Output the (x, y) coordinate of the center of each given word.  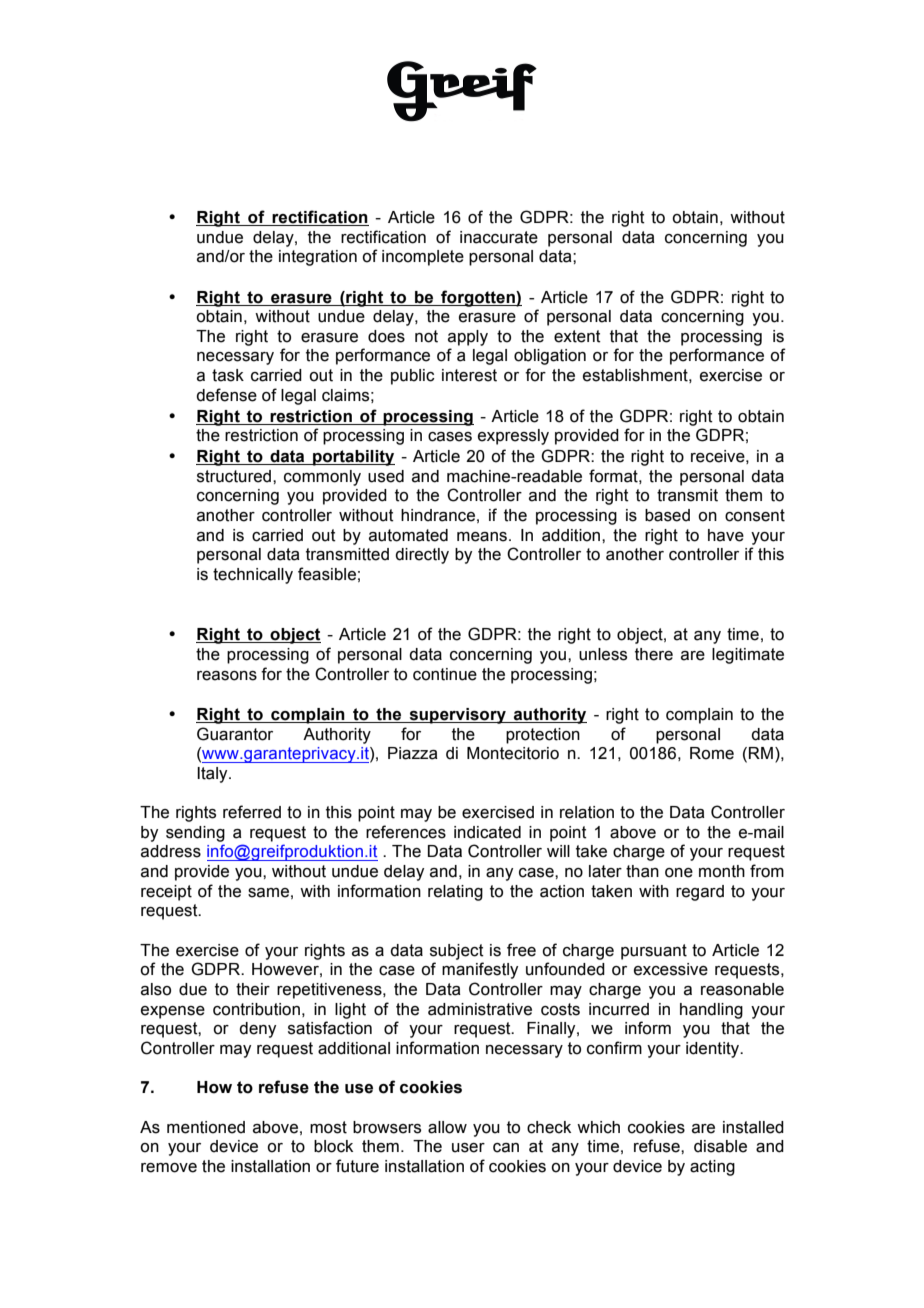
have (726, 535)
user (468, 1148)
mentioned (206, 1127)
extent (577, 336)
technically (253, 576)
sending (195, 834)
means (482, 537)
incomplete (423, 258)
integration (318, 258)
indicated (487, 832)
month (722, 871)
